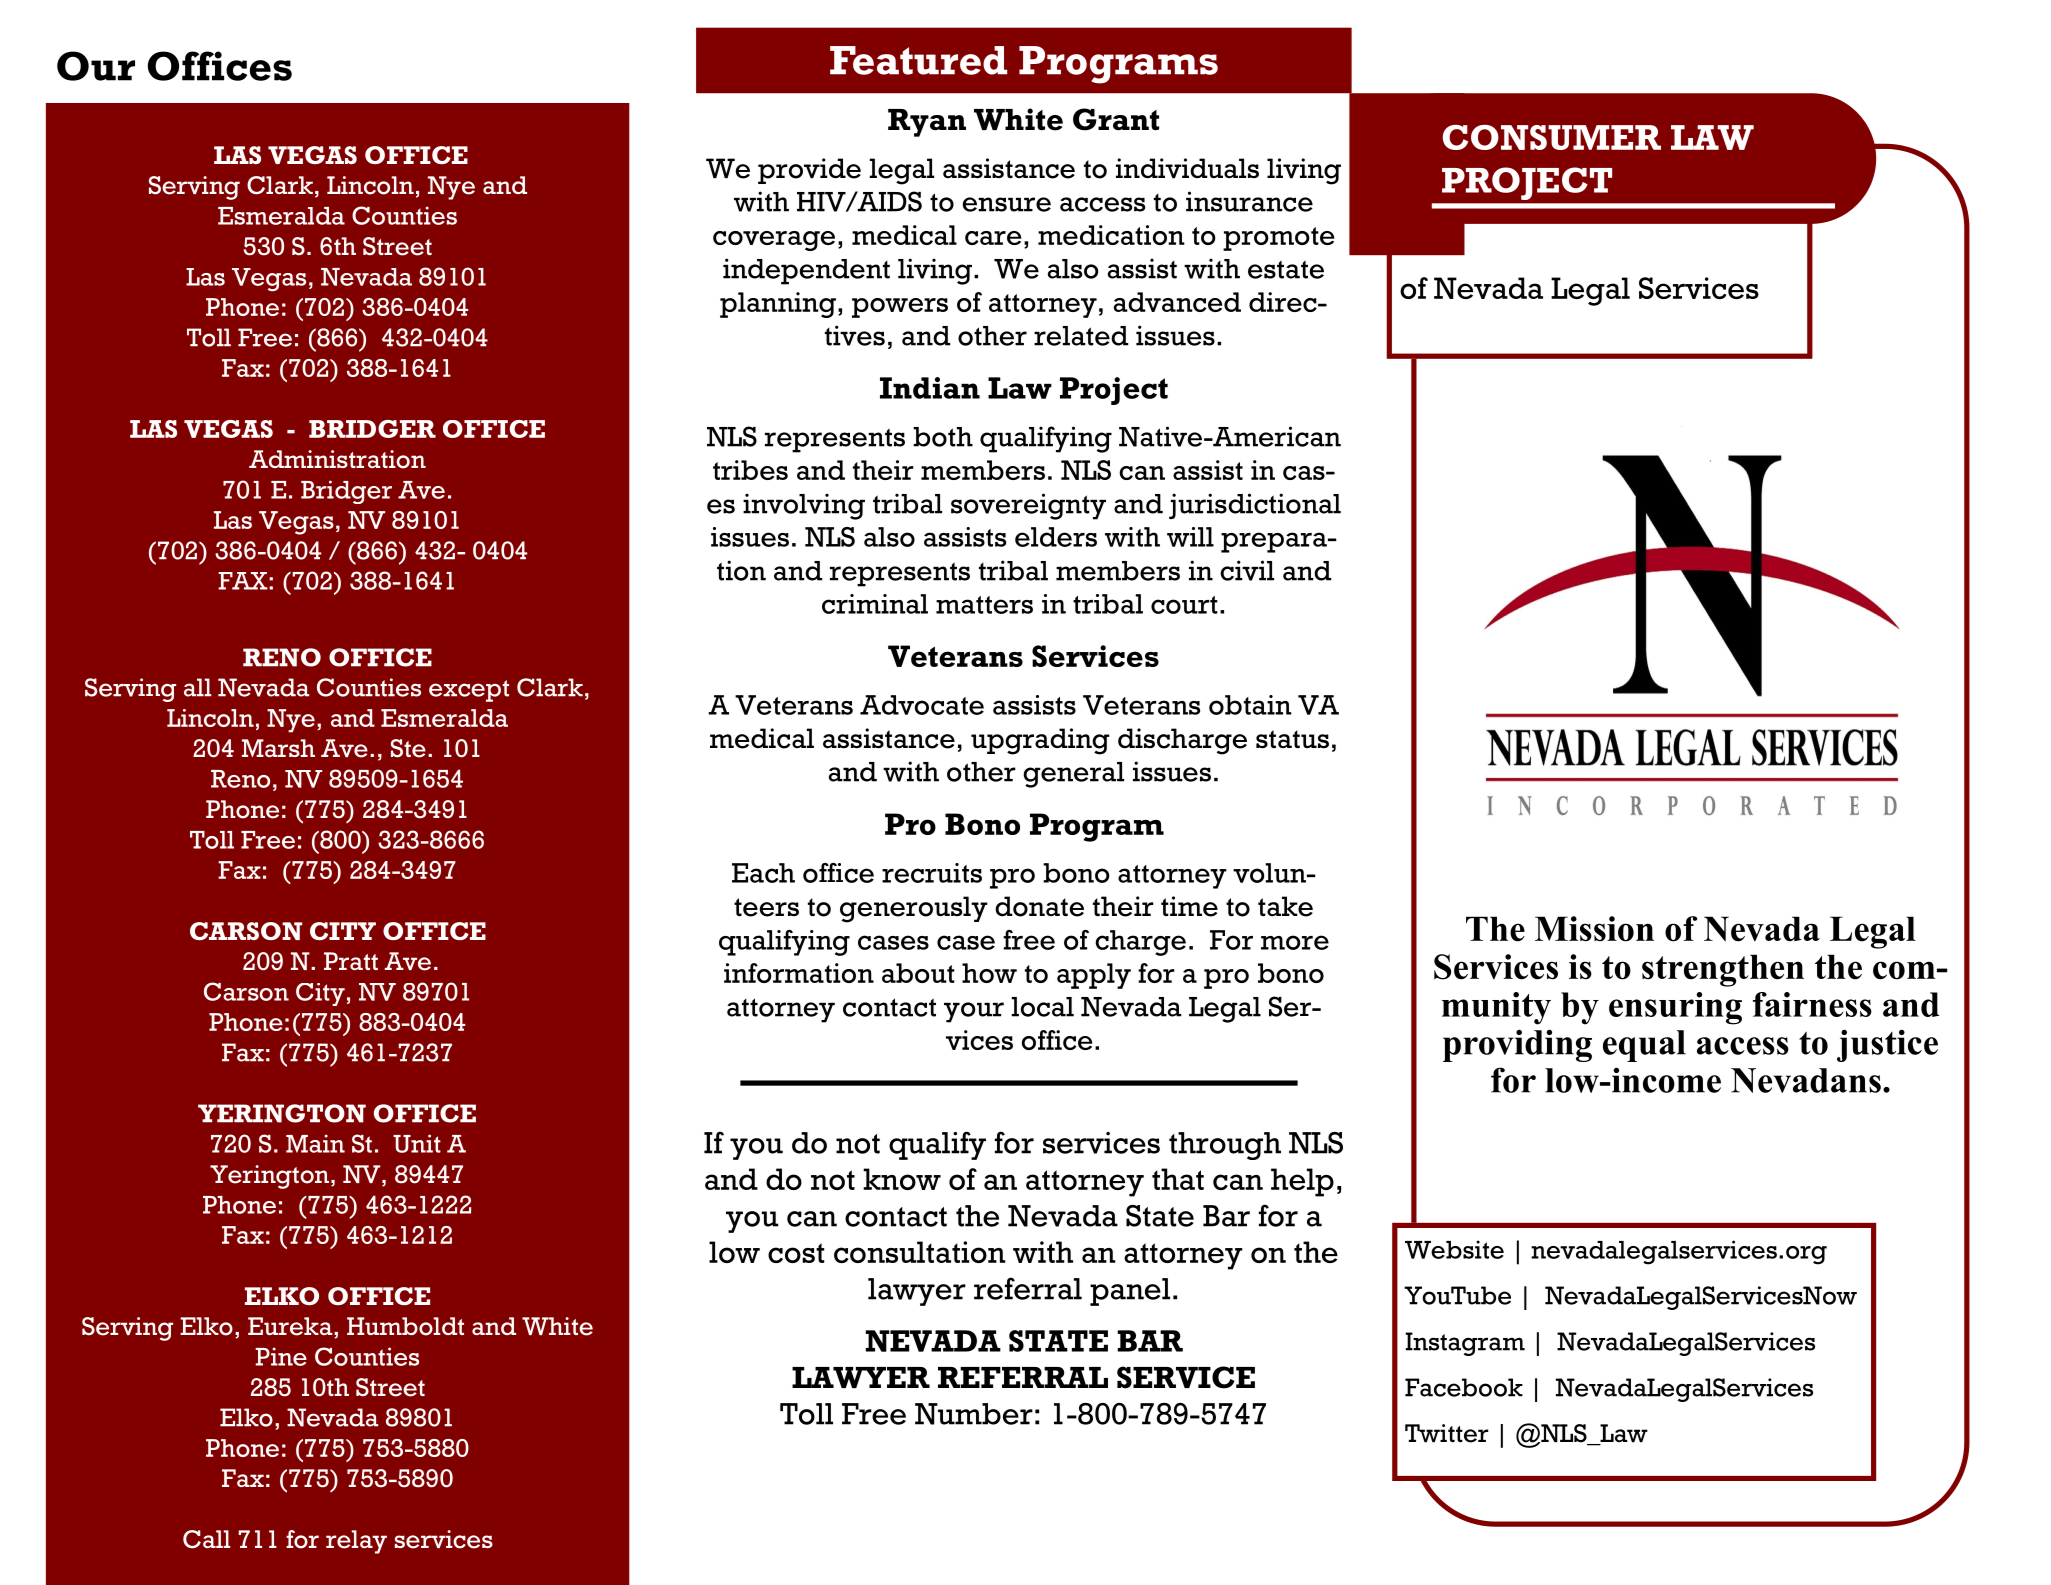 This screenshot has height=1585, width=2051. Describe the element at coordinates (974, 1414) in the screenshot. I see `Number` at that location.
